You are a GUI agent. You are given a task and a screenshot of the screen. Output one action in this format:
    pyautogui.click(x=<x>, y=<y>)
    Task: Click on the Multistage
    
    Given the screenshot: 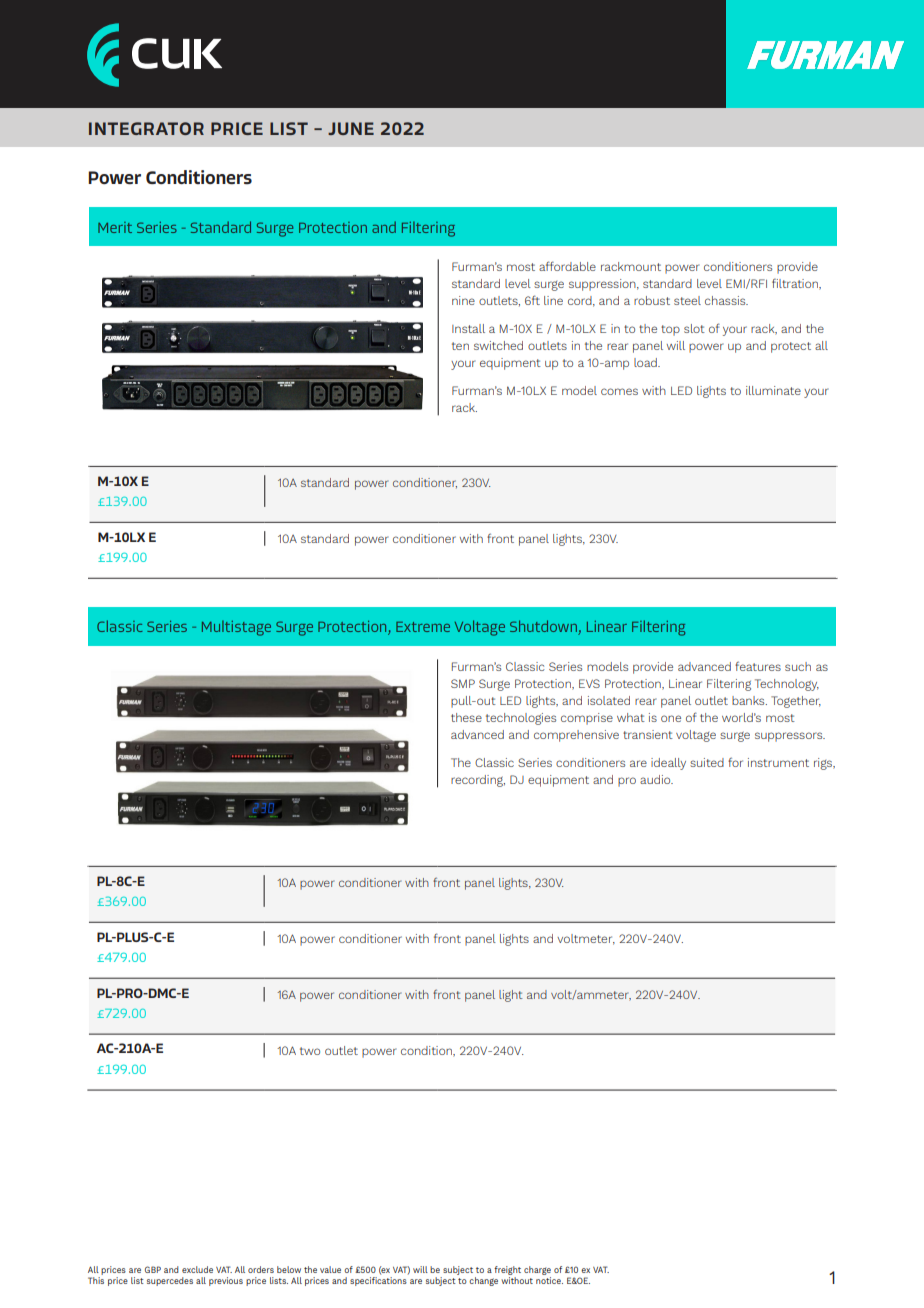 What is the action you would take?
    pyautogui.click(x=236, y=628)
